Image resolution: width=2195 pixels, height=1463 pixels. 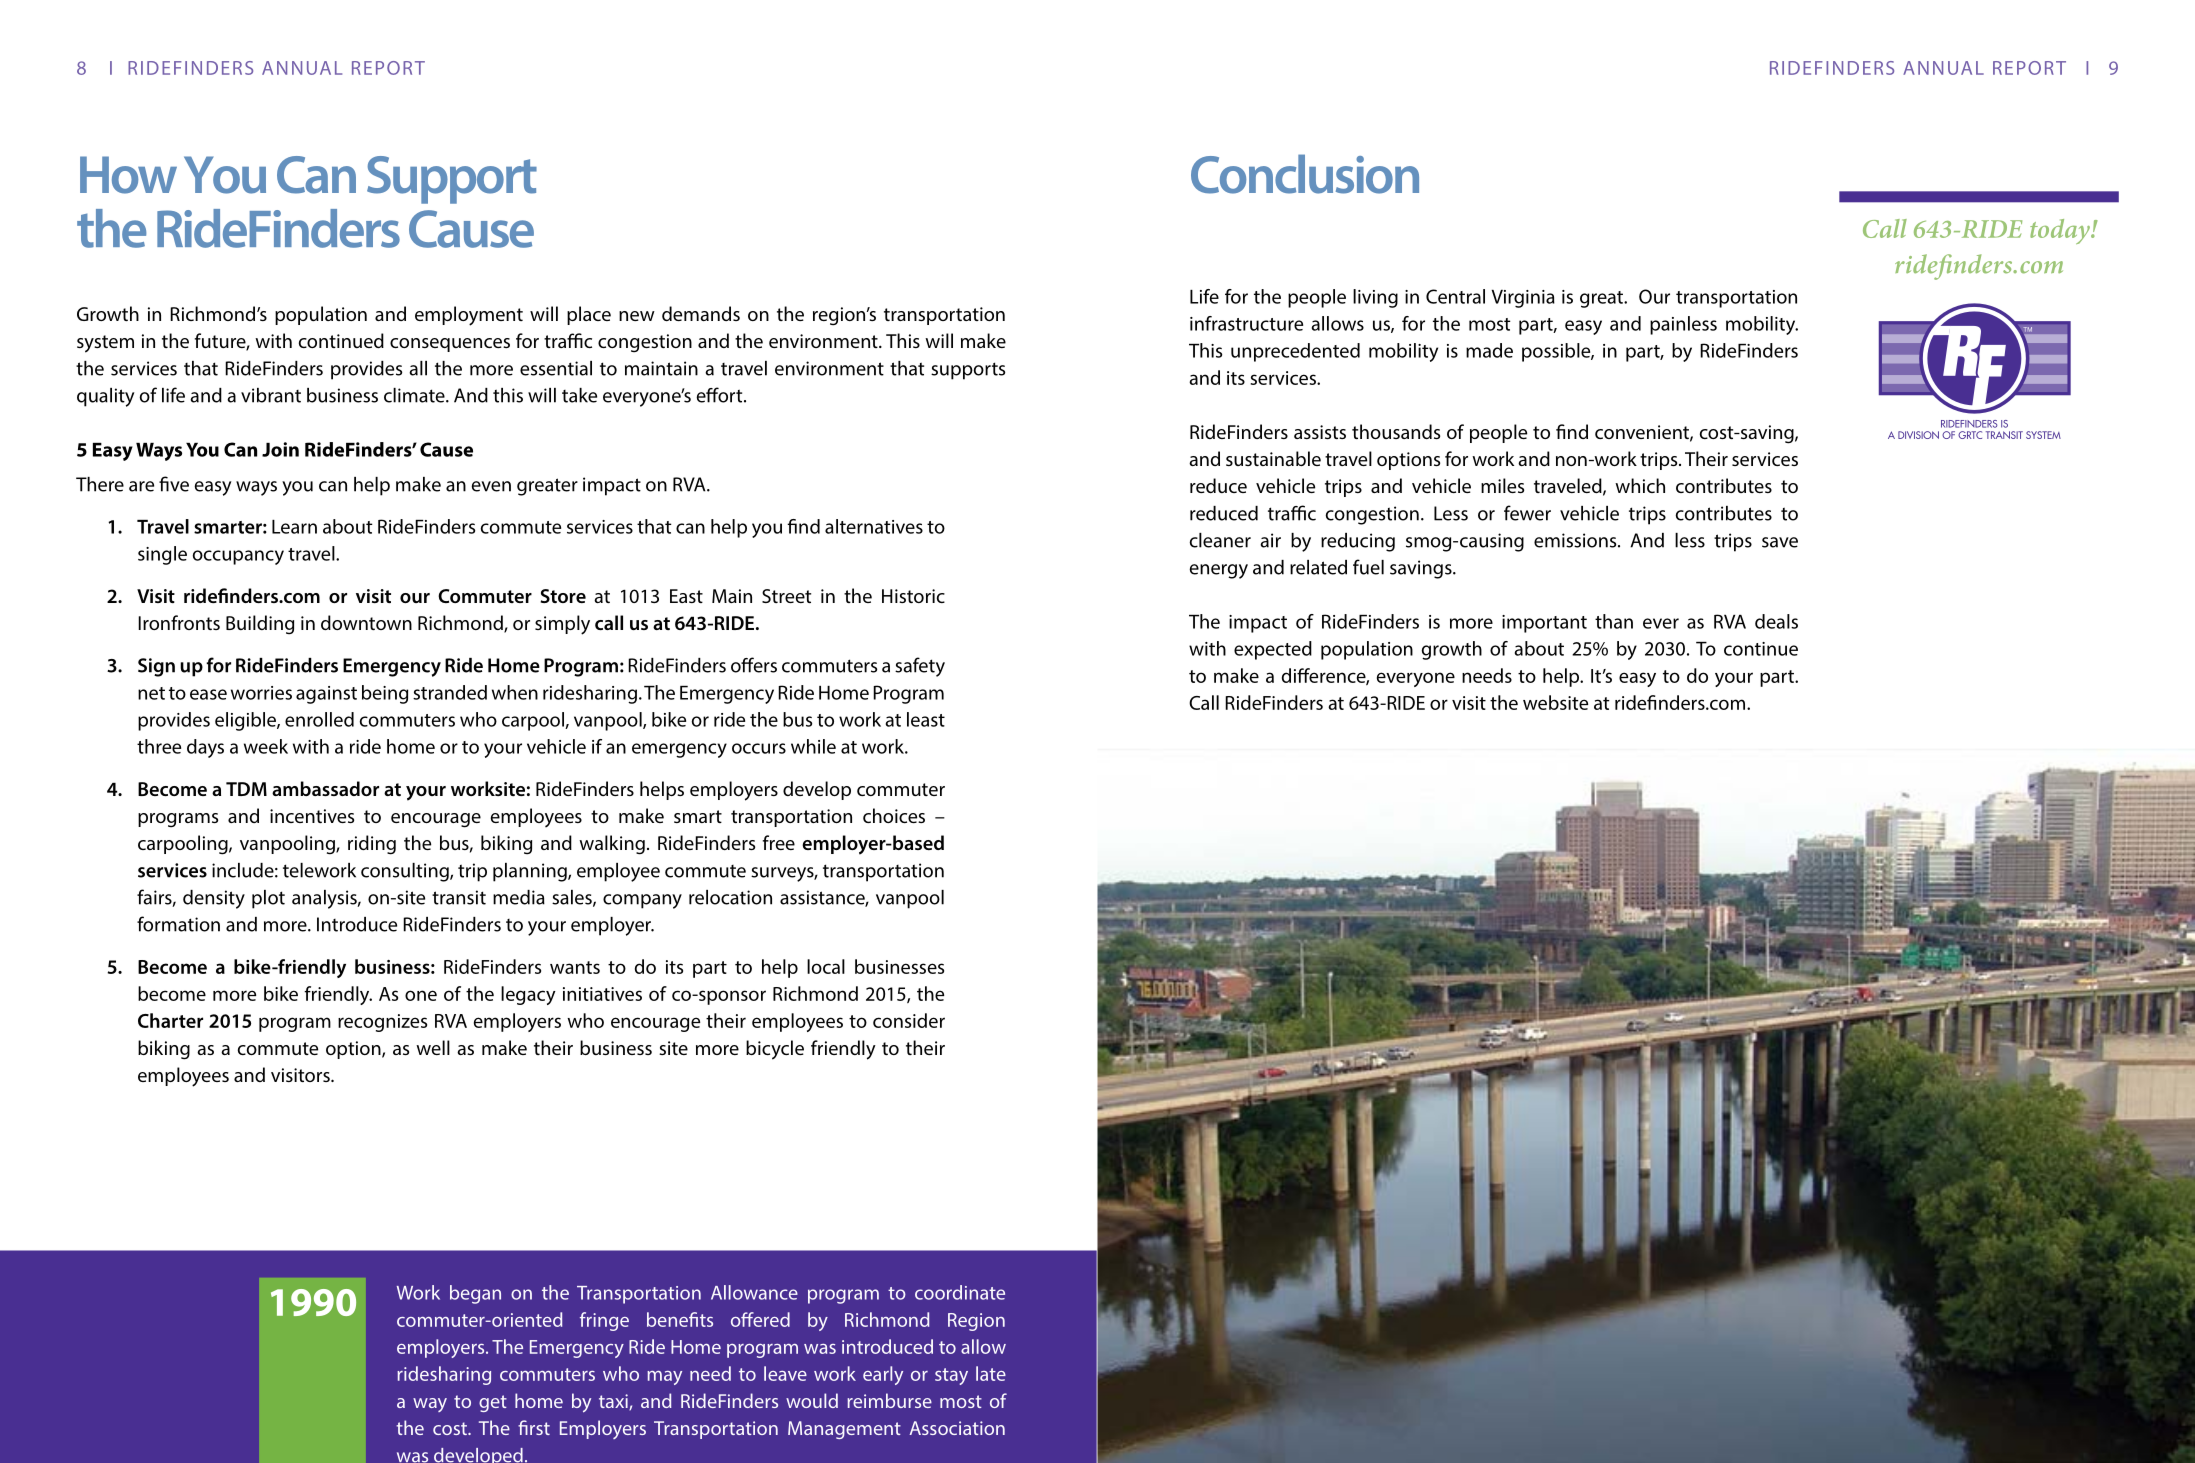 I want to click on Conclusion, so click(x=1305, y=174).
